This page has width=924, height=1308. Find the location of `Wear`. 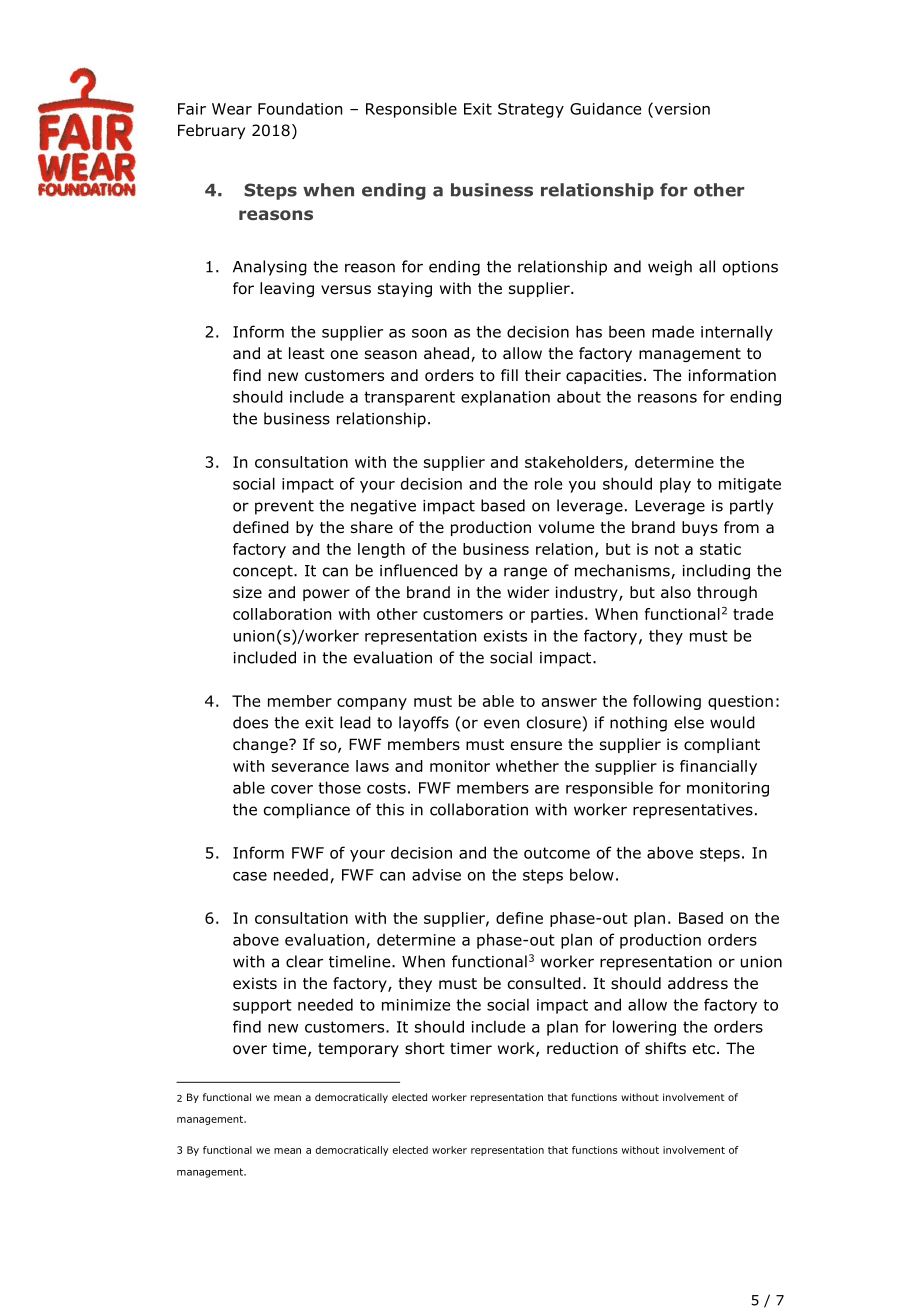

Wear is located at coordinates (232, 109).
